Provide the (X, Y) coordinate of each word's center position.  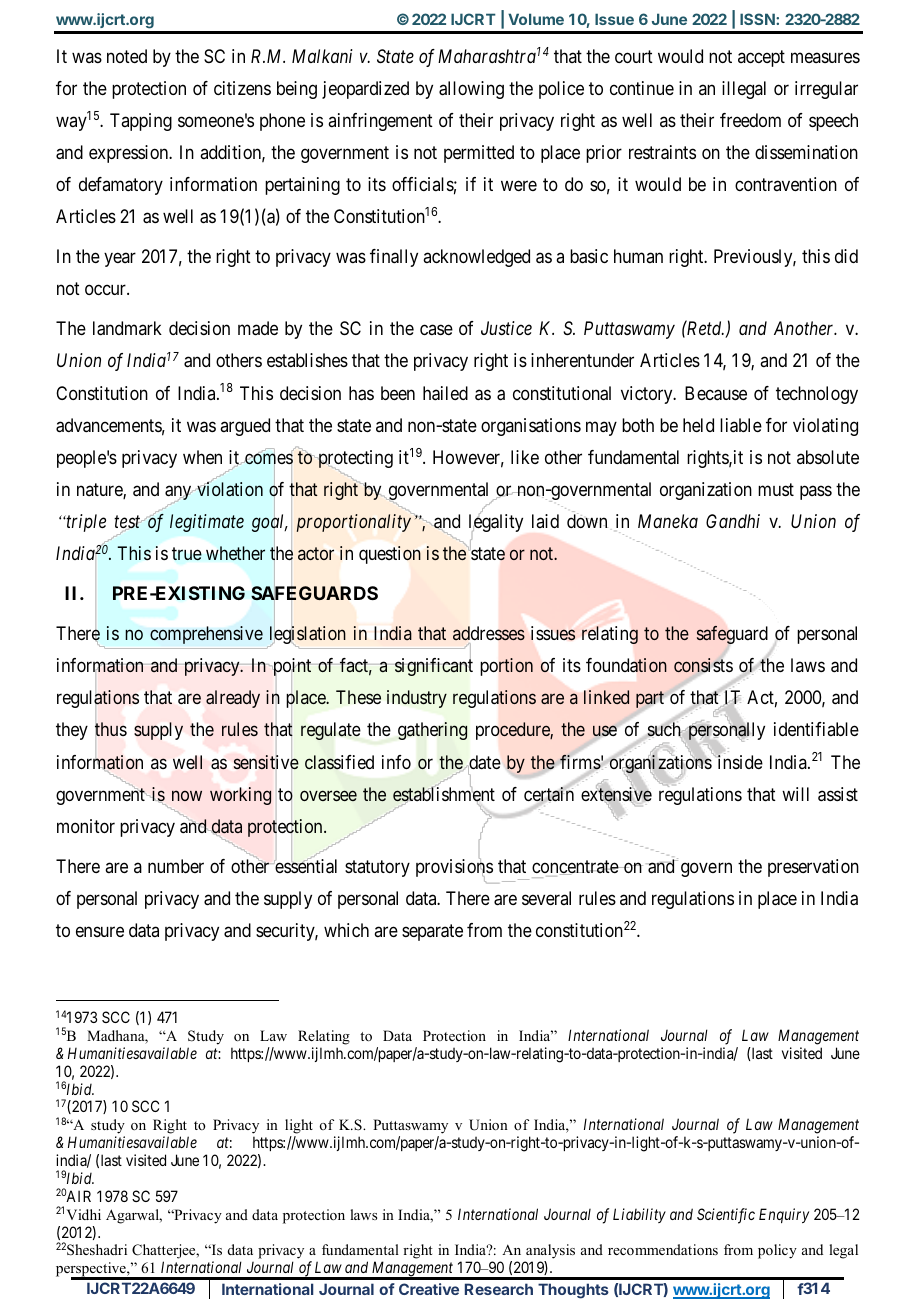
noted (127, 56)
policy (777, 1251)
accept (761, 58)
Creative (429, 1289)
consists (703, 665)
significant (433, 667)
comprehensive (206, 635)
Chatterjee (165, 1253)
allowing (471, 90)
